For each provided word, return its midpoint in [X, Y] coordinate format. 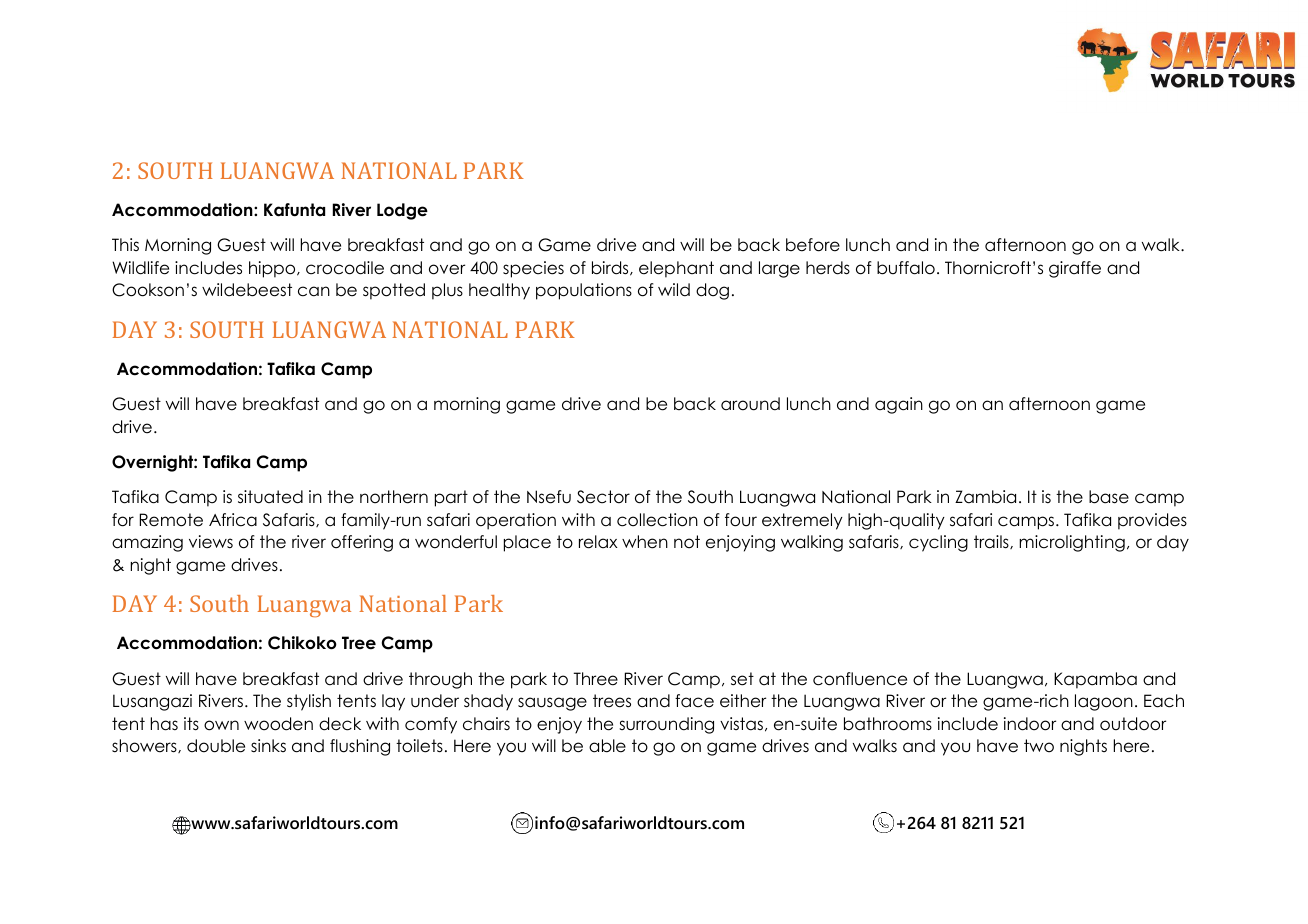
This [125, 244]
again [899, 405]
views [211, 542]
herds [828, 268]
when [645, 542]
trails [992, 542]
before [813, 245]
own [221, 725]
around [750, 404]
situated [270, 497]
